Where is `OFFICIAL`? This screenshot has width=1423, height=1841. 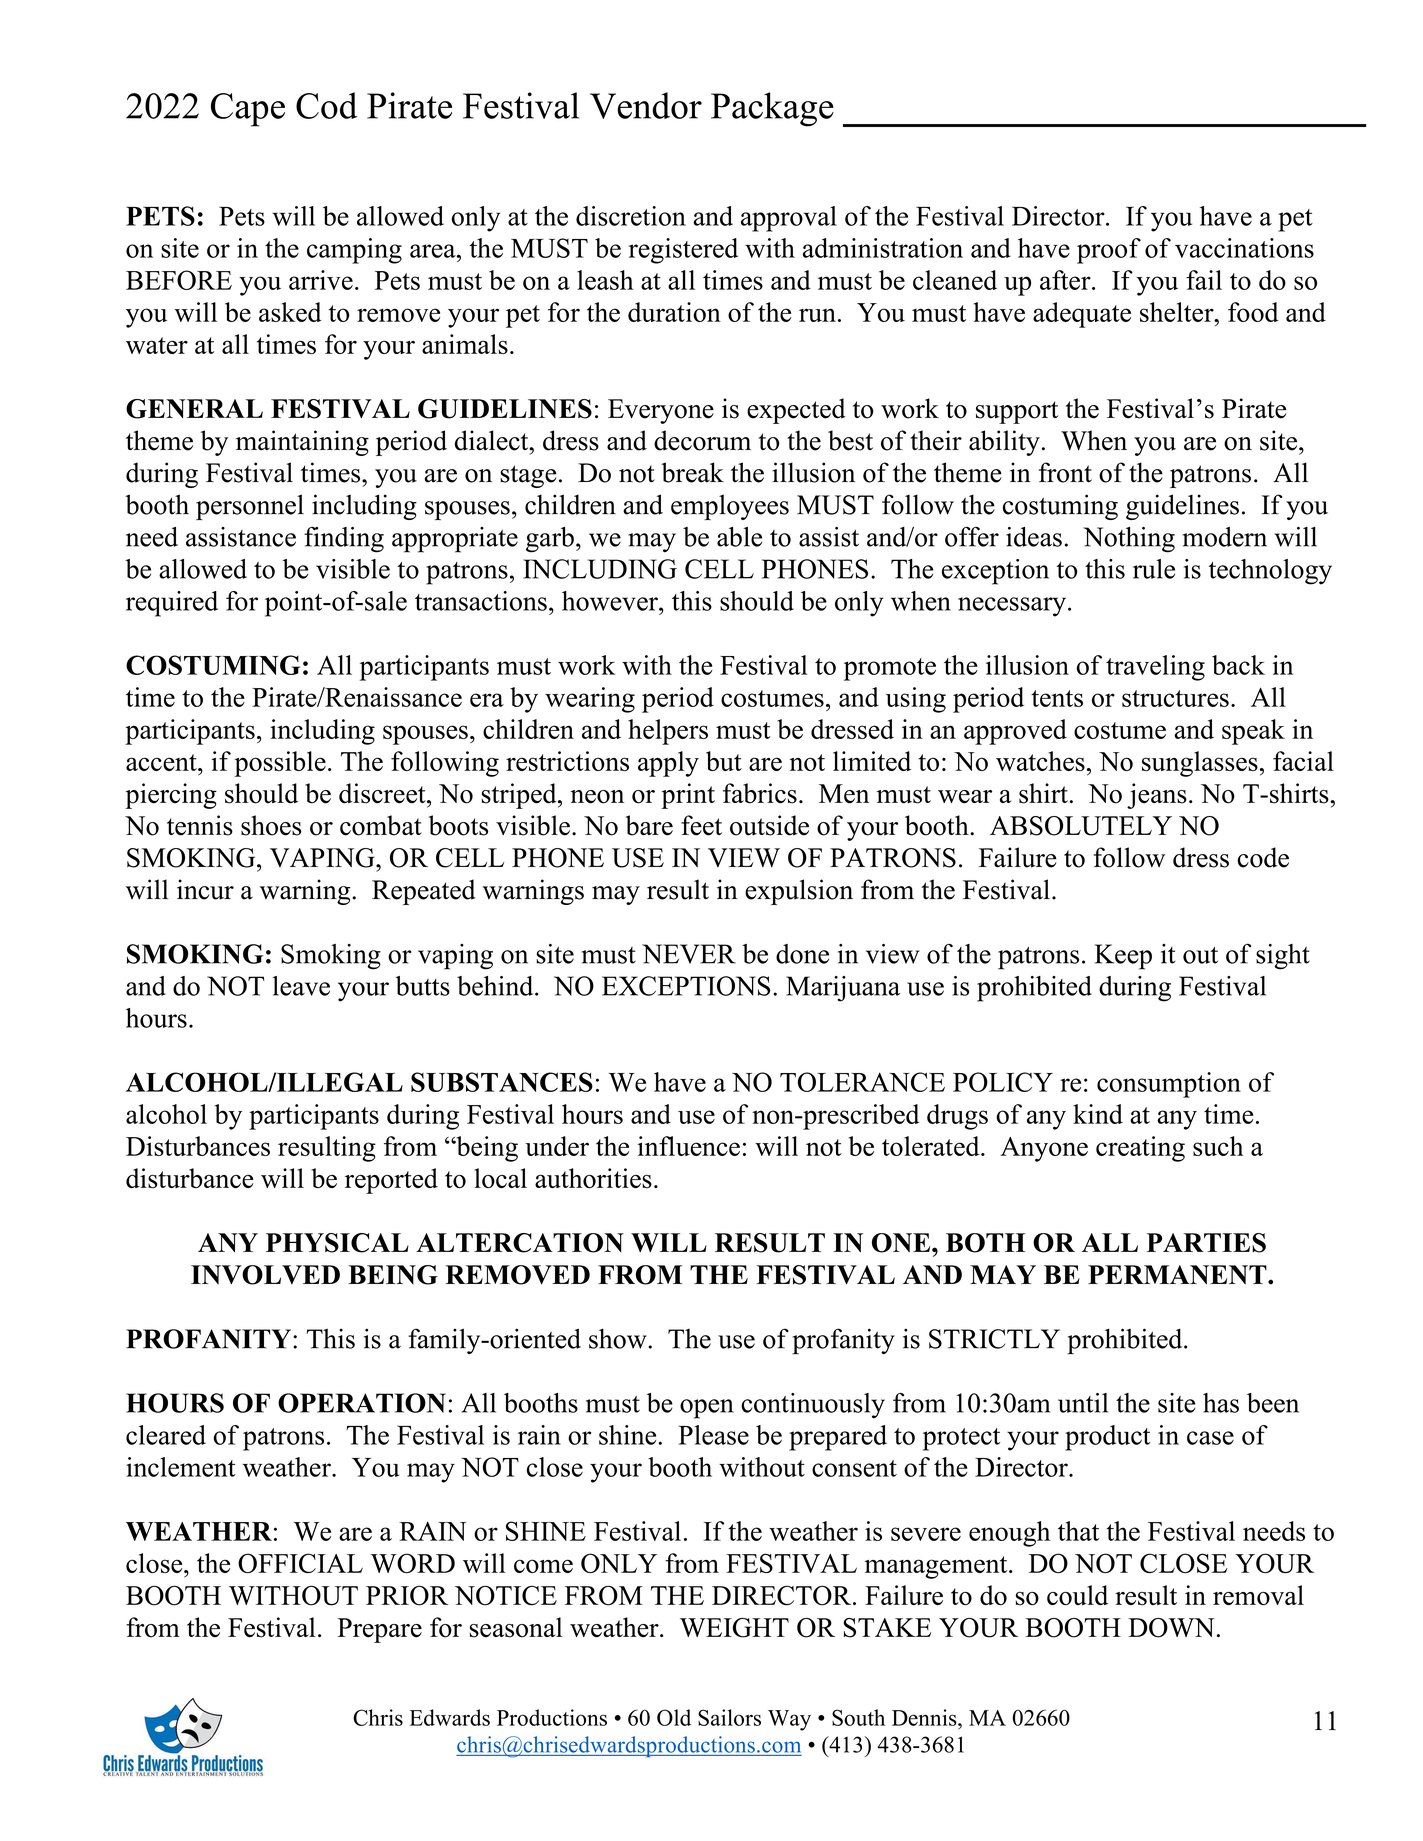
OFFICIAL is located at coordinates (300, 1563).
